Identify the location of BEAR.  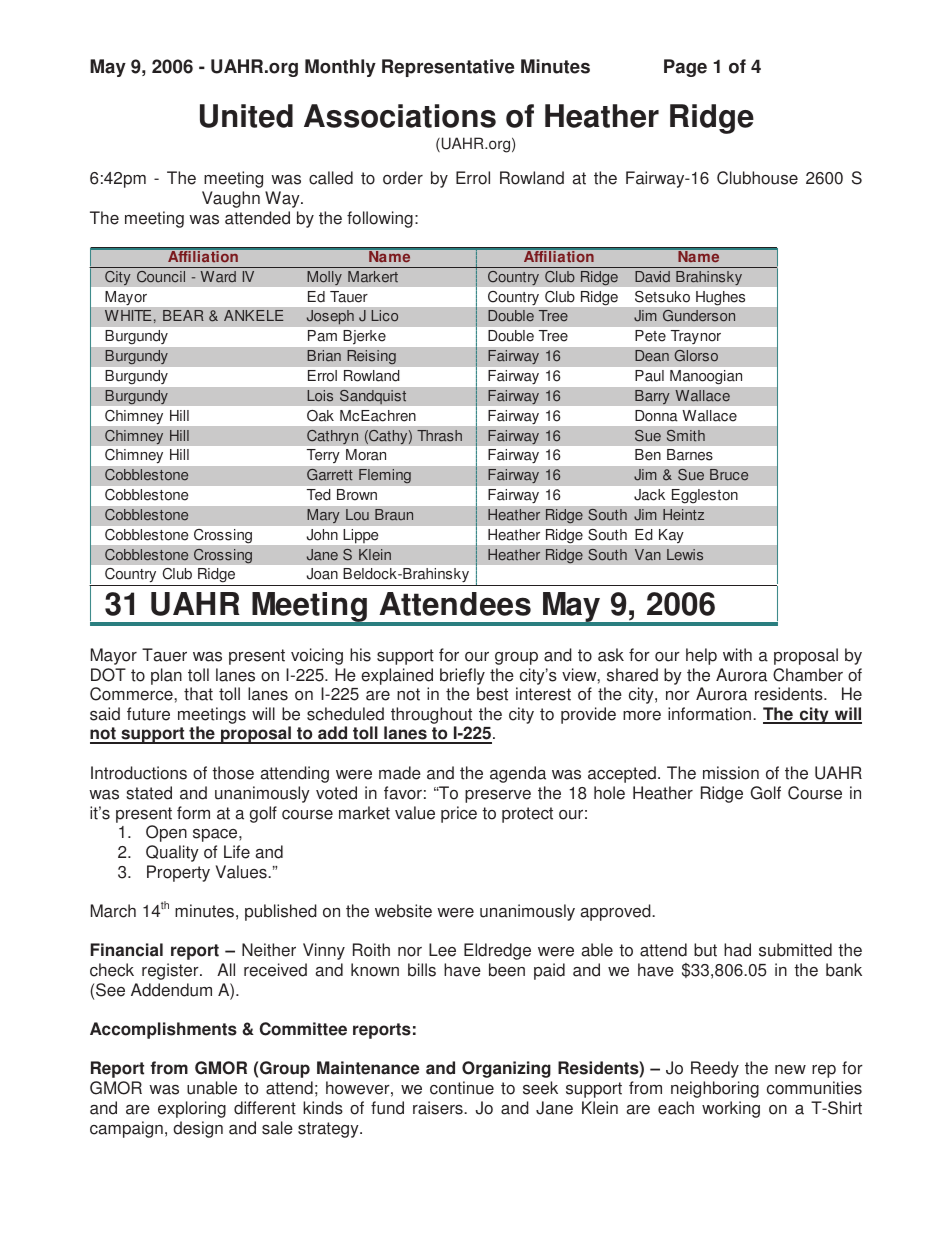
(183, 315).
